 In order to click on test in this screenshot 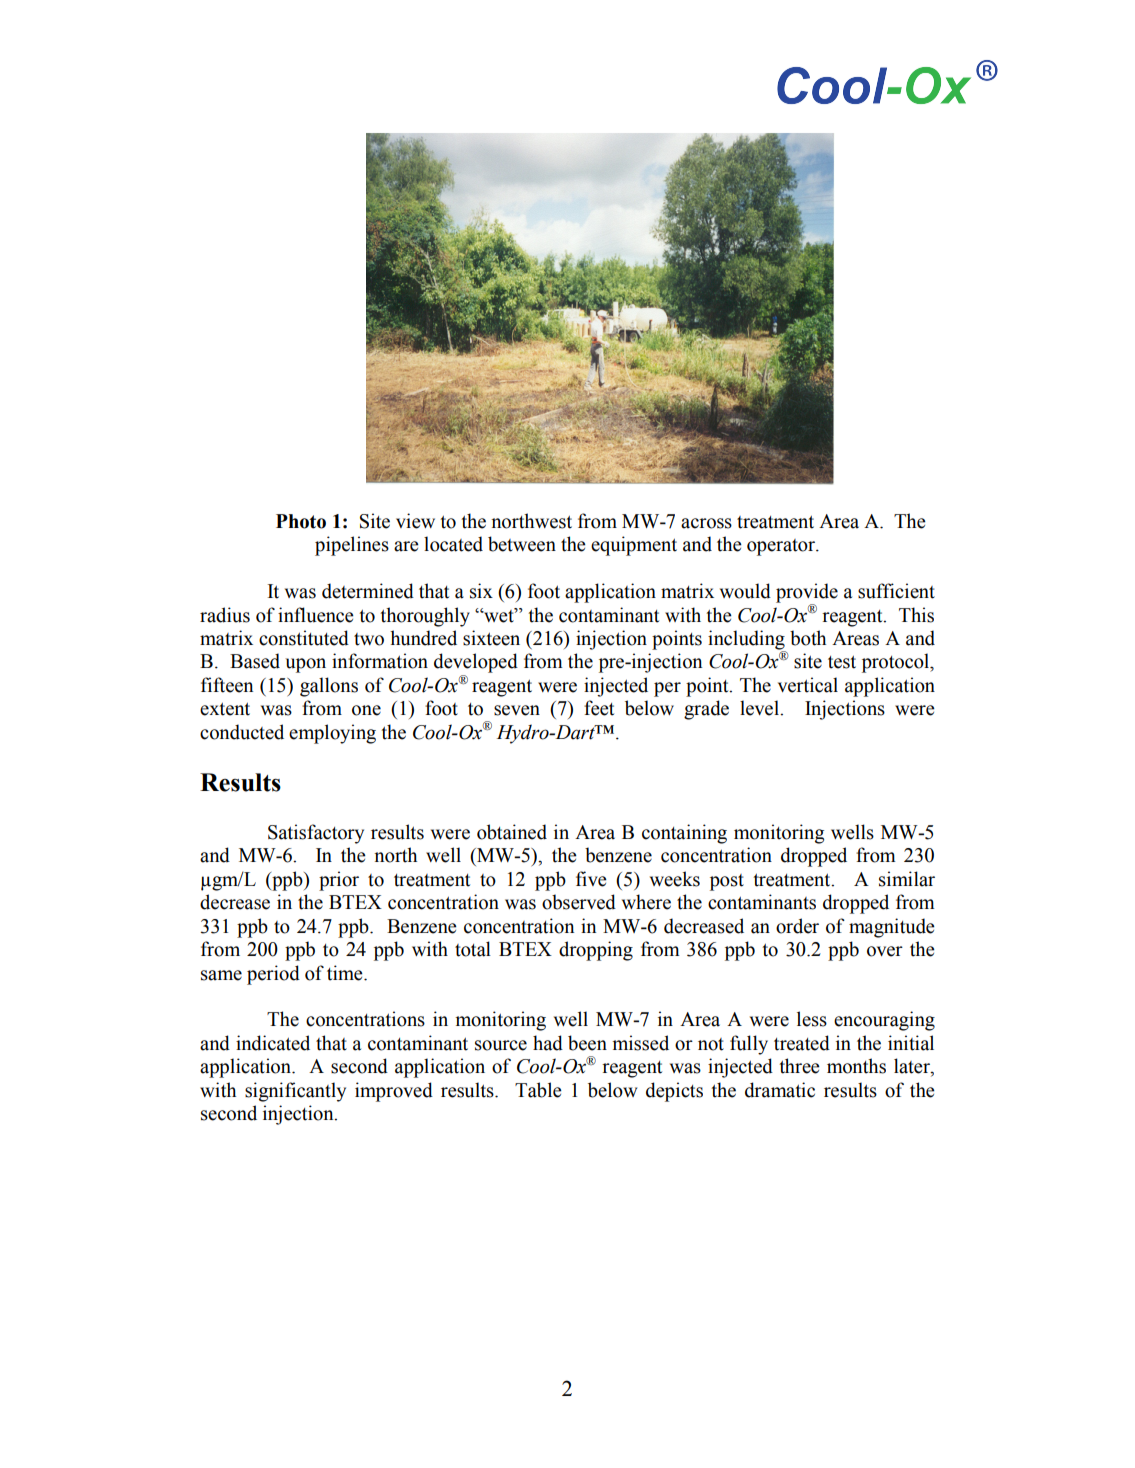, I will do `click(842, 662)`.
